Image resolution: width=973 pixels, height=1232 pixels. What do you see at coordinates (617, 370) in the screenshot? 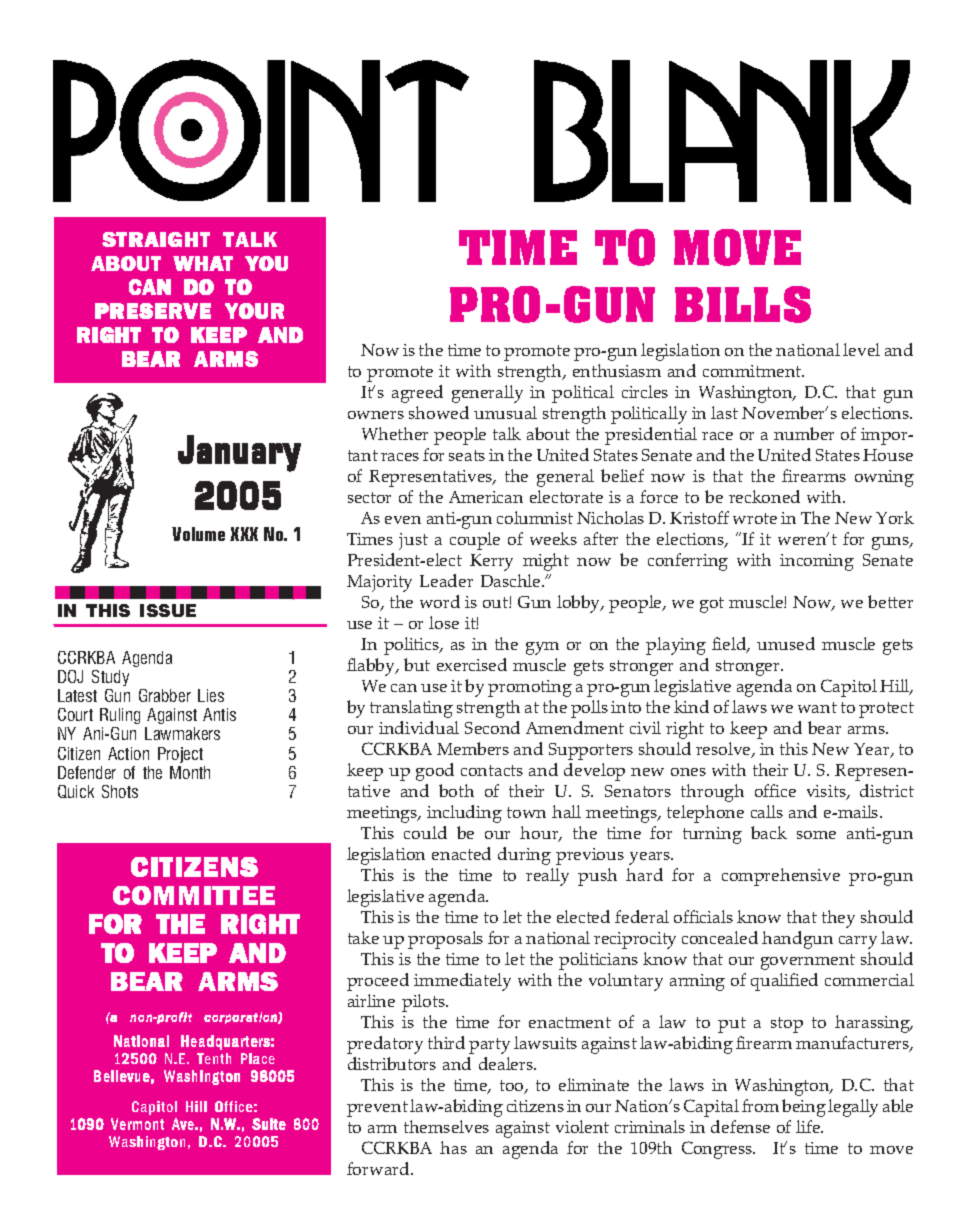
I see `enthusiasm` at bounding box center [617, 370].
